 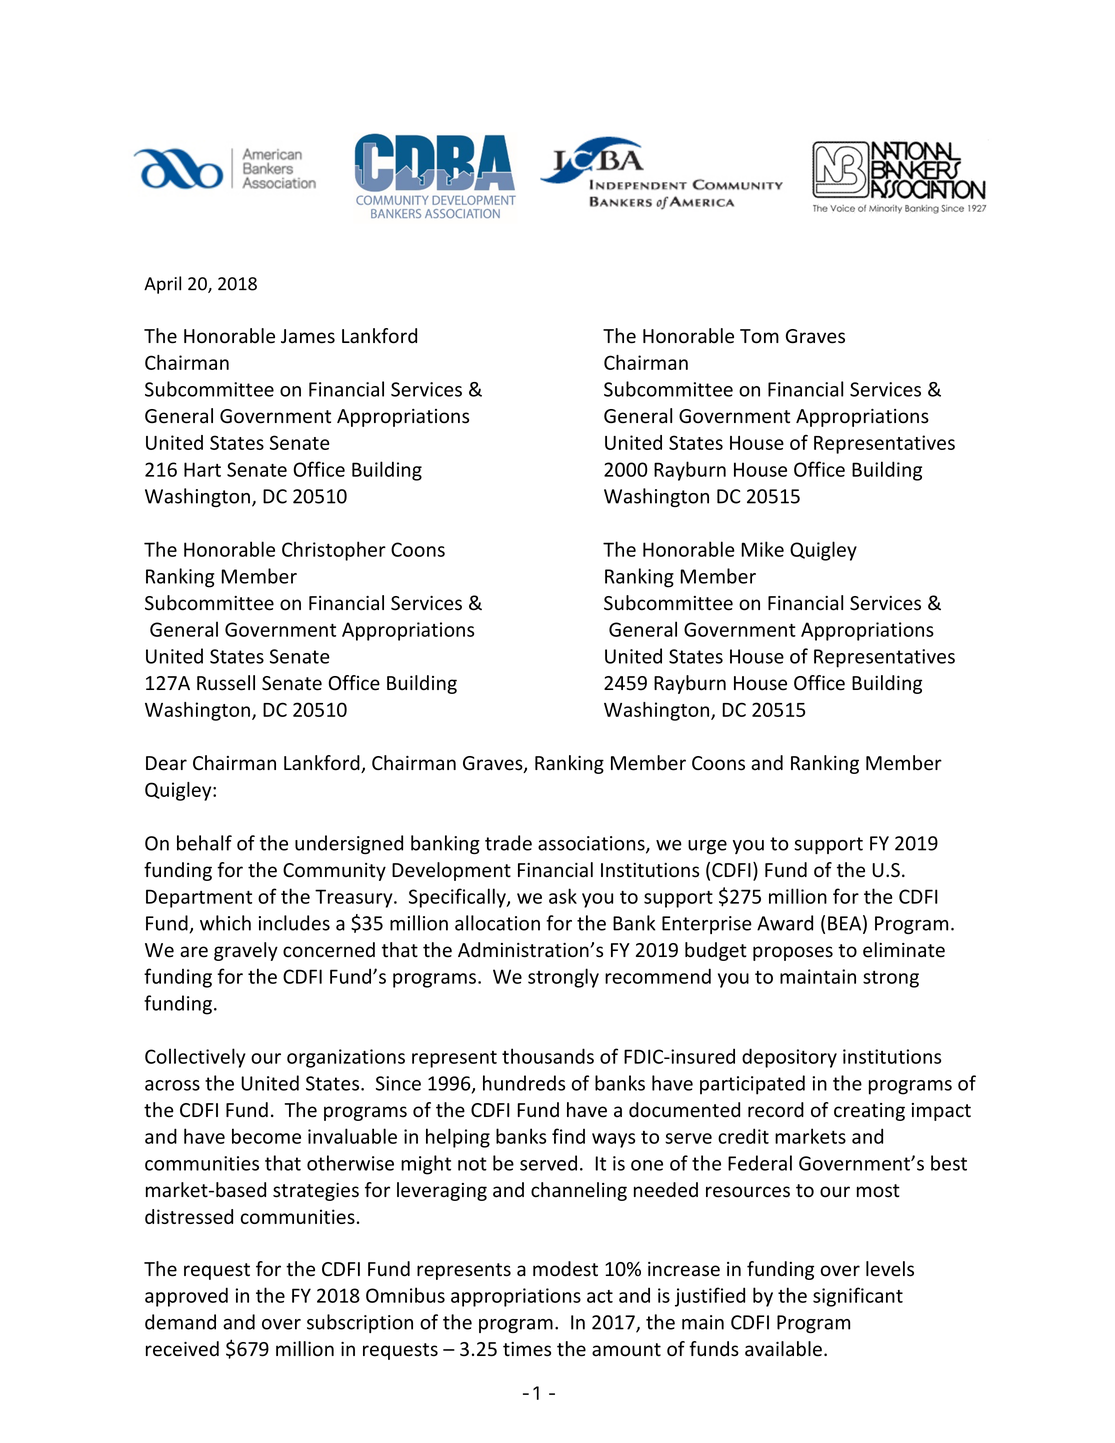 I want to click on Russell, so click(x=226, y=683).
